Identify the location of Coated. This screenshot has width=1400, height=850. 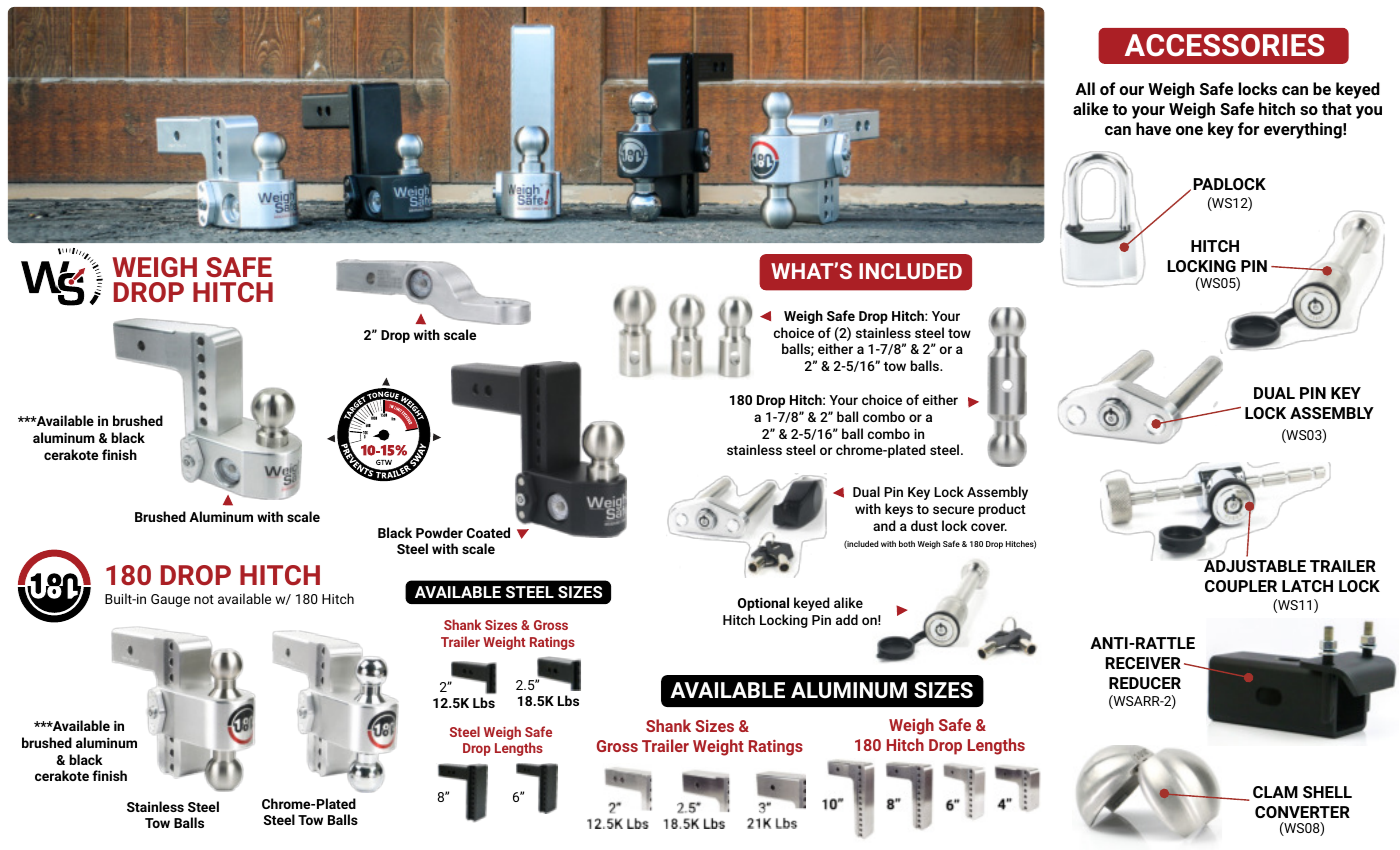
(488, 532).
